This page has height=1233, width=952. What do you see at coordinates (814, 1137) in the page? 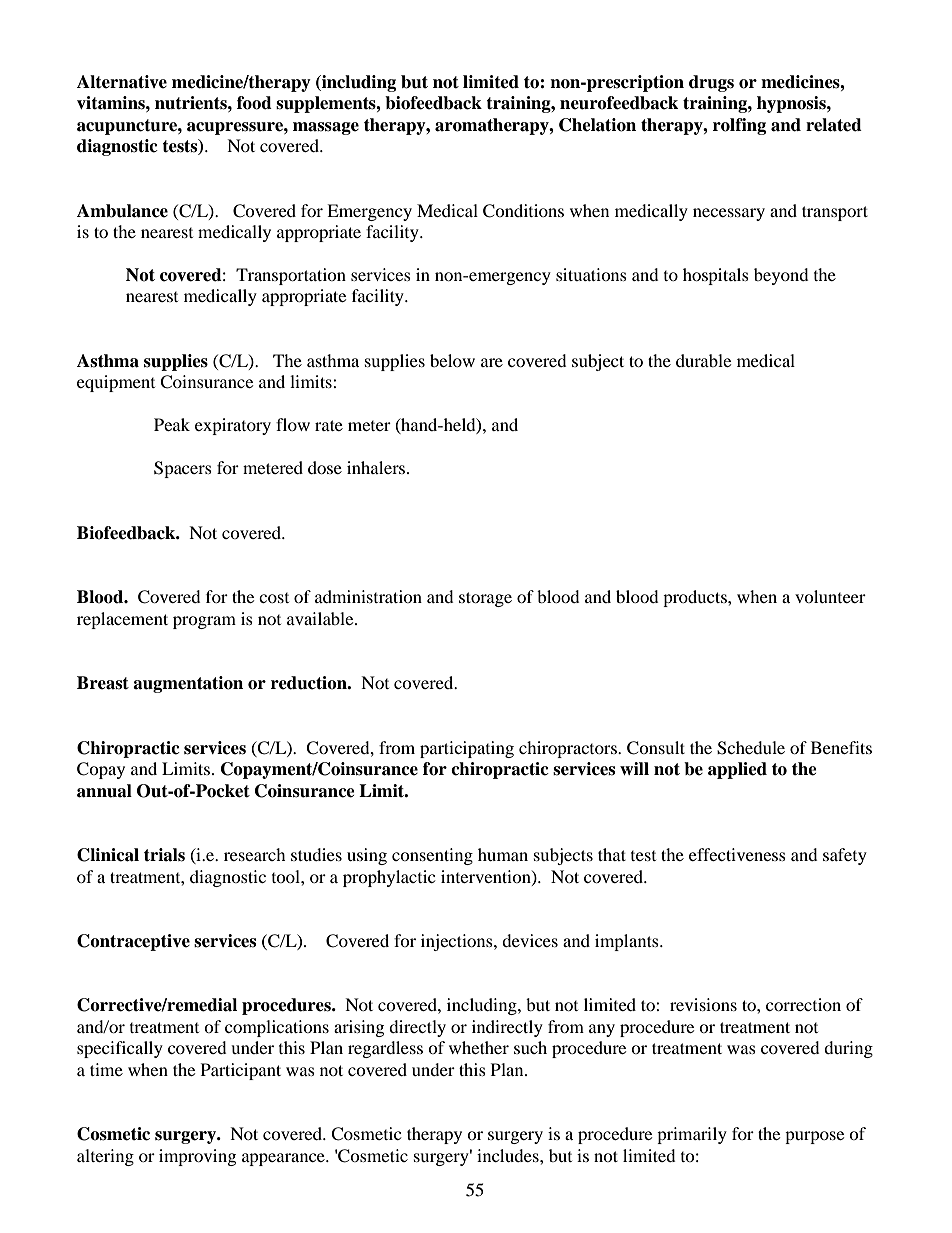
I see `purpose` at bounding box center [814, 1137].
